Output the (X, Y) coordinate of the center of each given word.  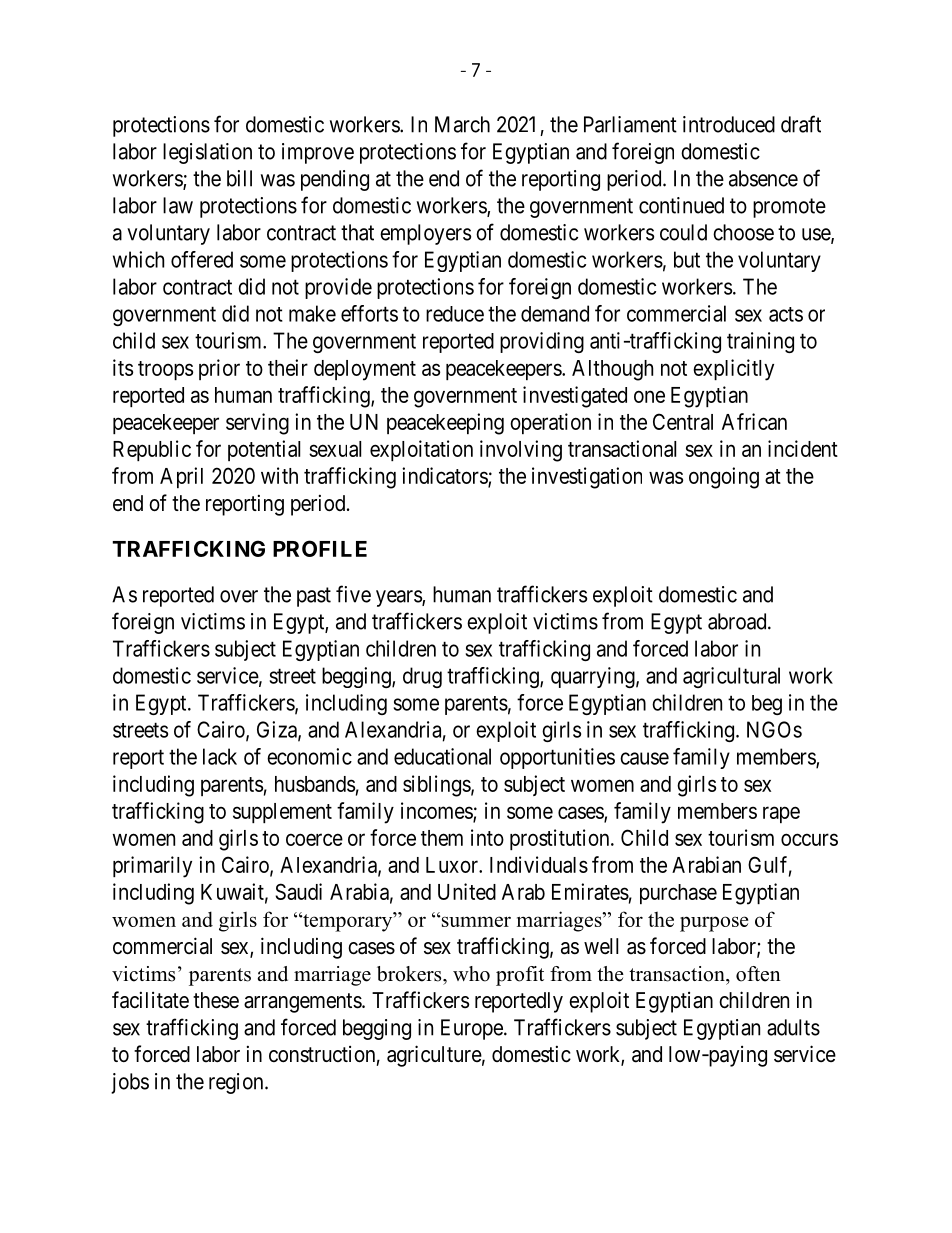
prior (219, 369)
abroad (738, 621)
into (487, 837)
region (237, 1083)
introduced (729, 124)
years (399, 598)
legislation (207, 153)
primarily (152, 867)
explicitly (733, 370)
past (314, 597)
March (462, 124)
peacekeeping (445, 424)
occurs (809, 839)
